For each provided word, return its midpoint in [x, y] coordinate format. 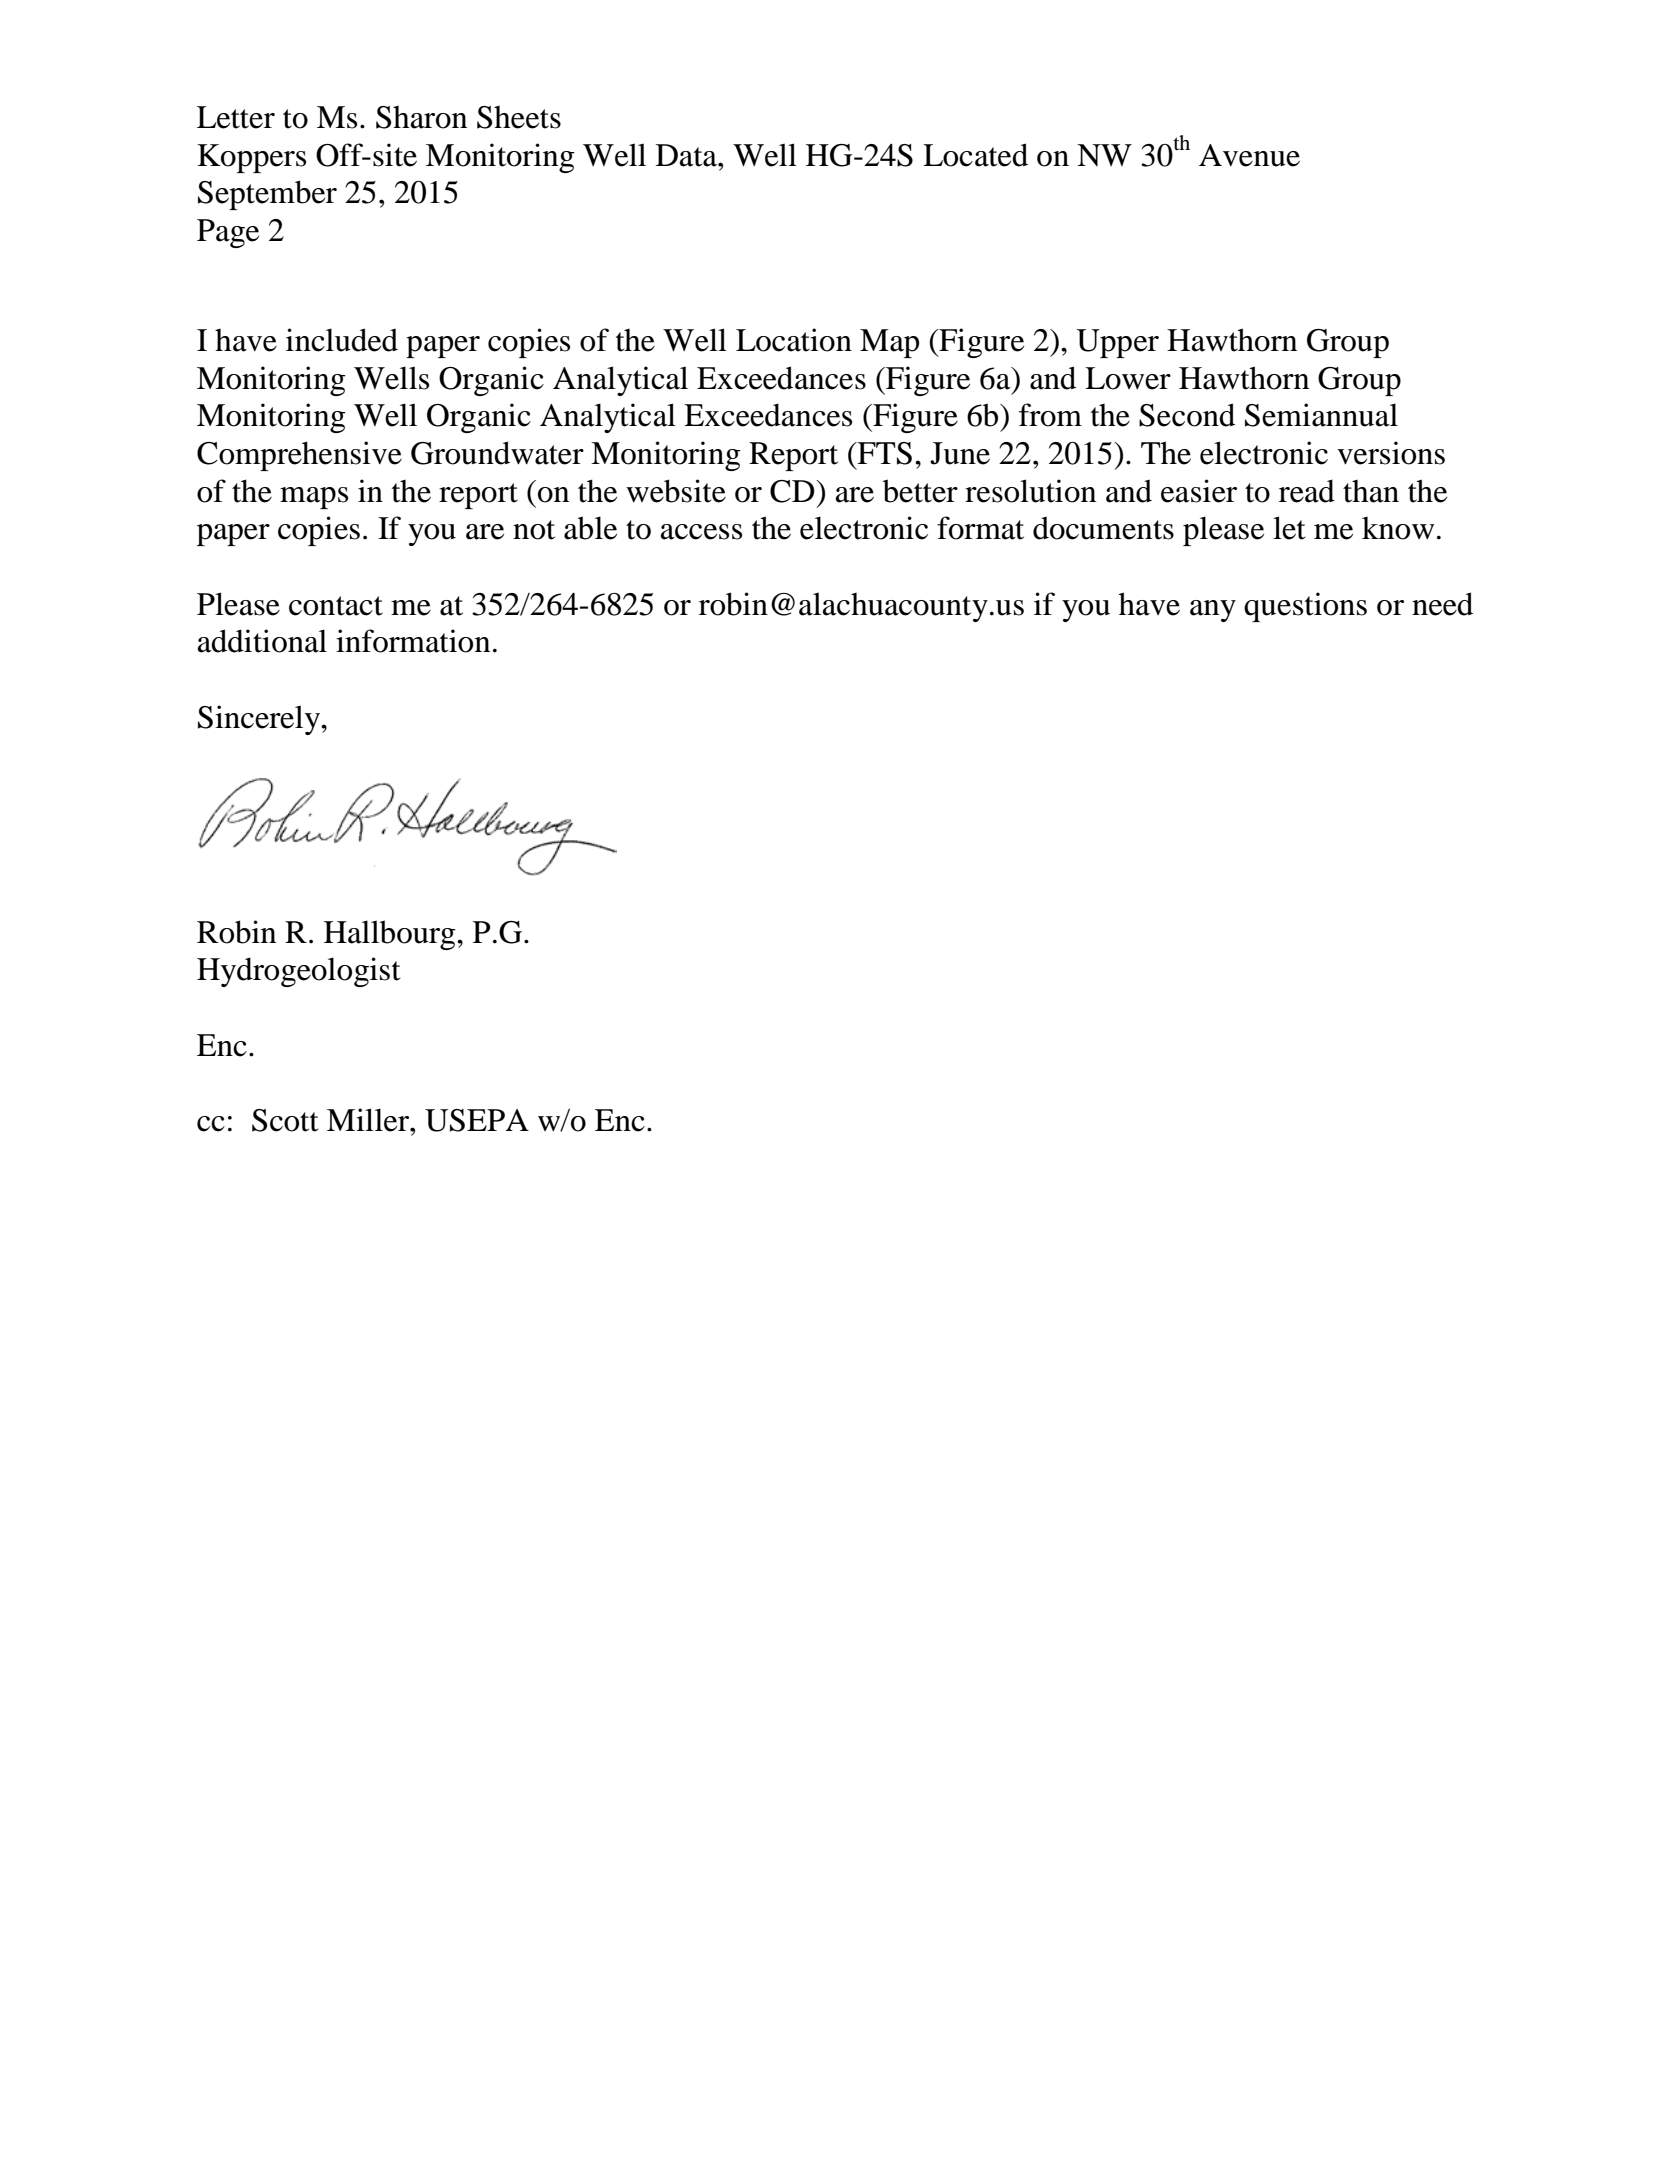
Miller [369, 1120]
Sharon [421, 117]
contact [336, 606]
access [701, 532]
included [342, 340]
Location [794, 340]
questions [1305, 607]
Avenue [1249, 155]
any [1213, 611]
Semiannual [1321, 415]
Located [975, 155]
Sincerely [260, 720]
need [1442, 604]
